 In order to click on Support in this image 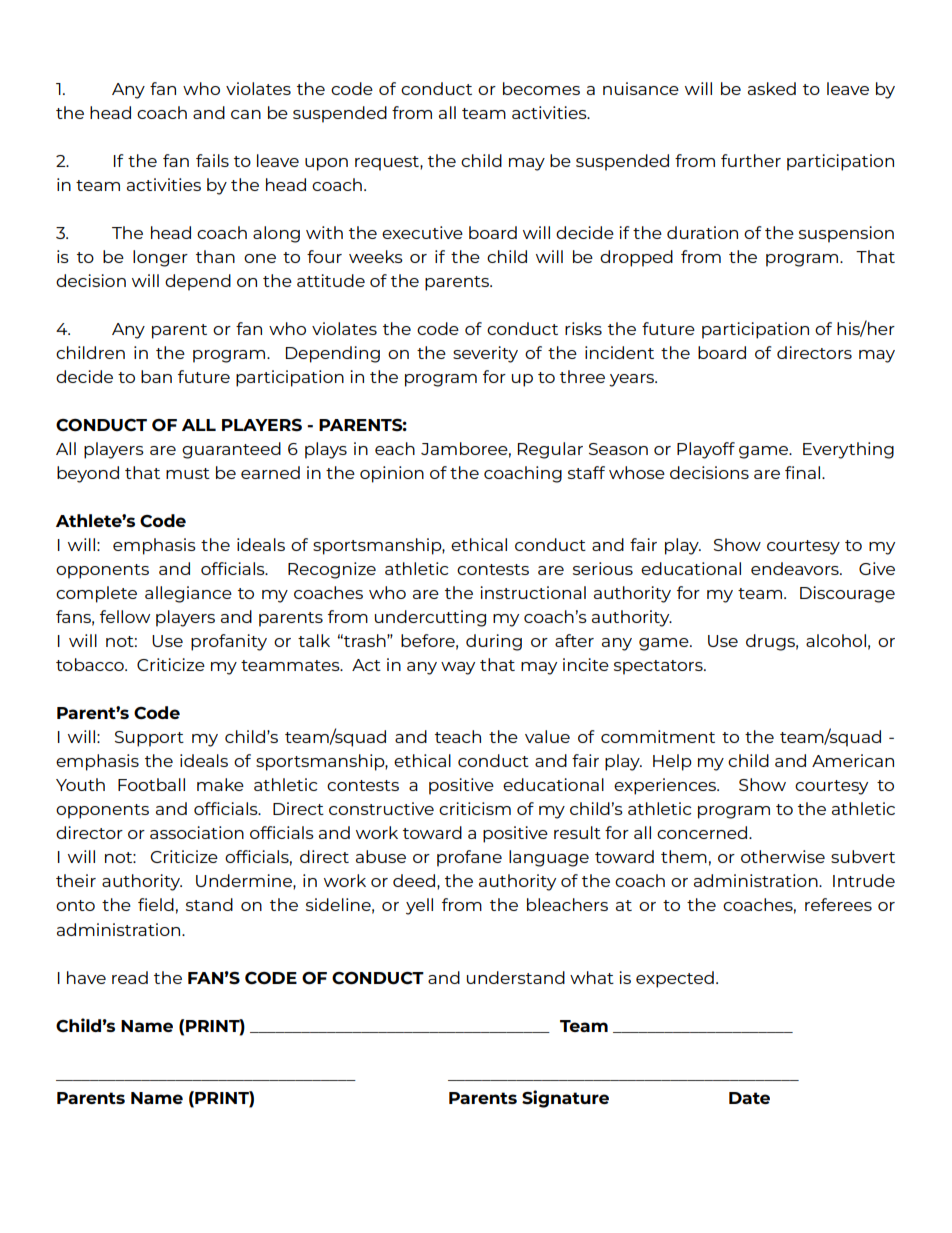, I will do `click(149, 739)`.
